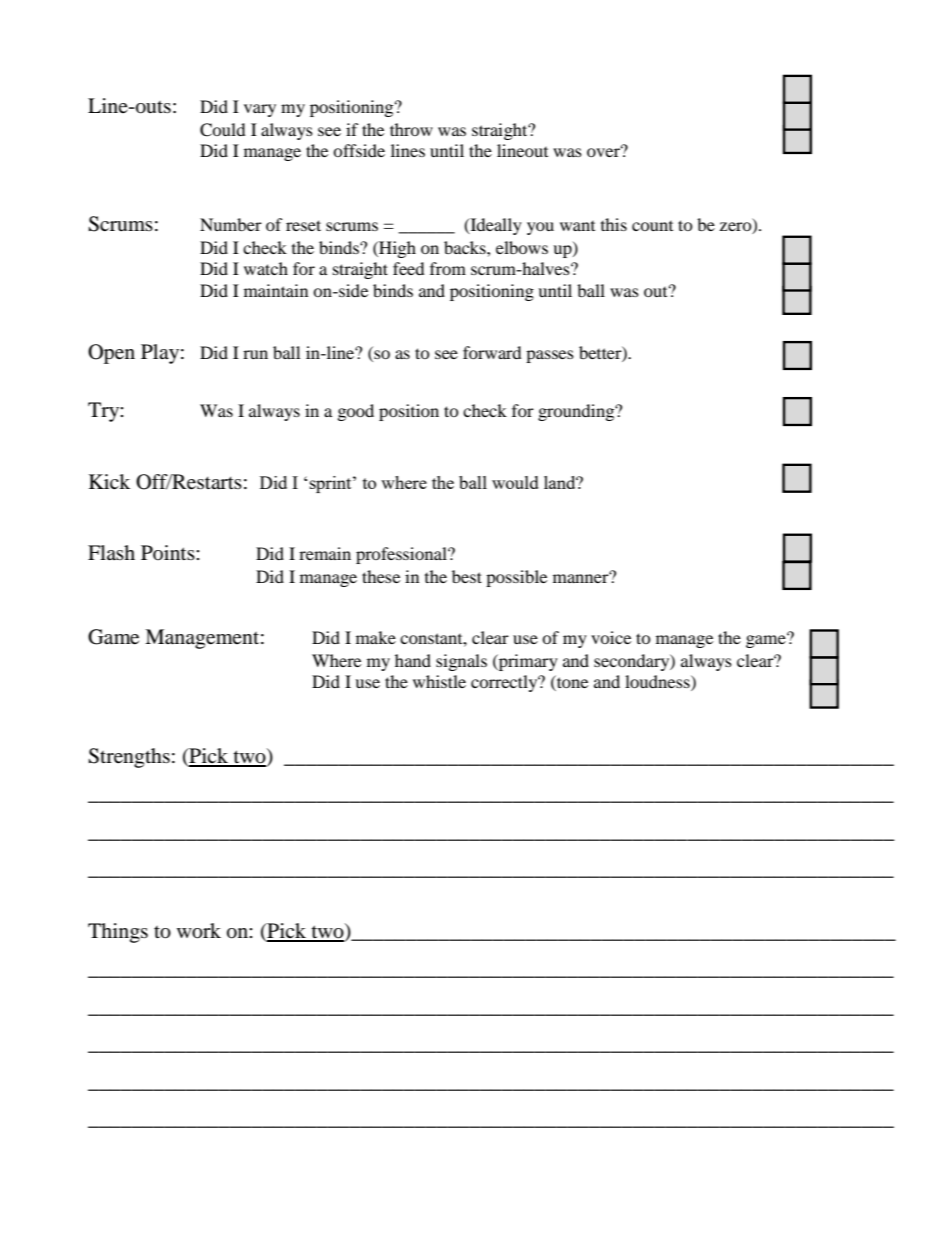 This document has width=952, height=1233. Describe the element at coordinates (402, 555) in the document. I see `professional` at that location.
